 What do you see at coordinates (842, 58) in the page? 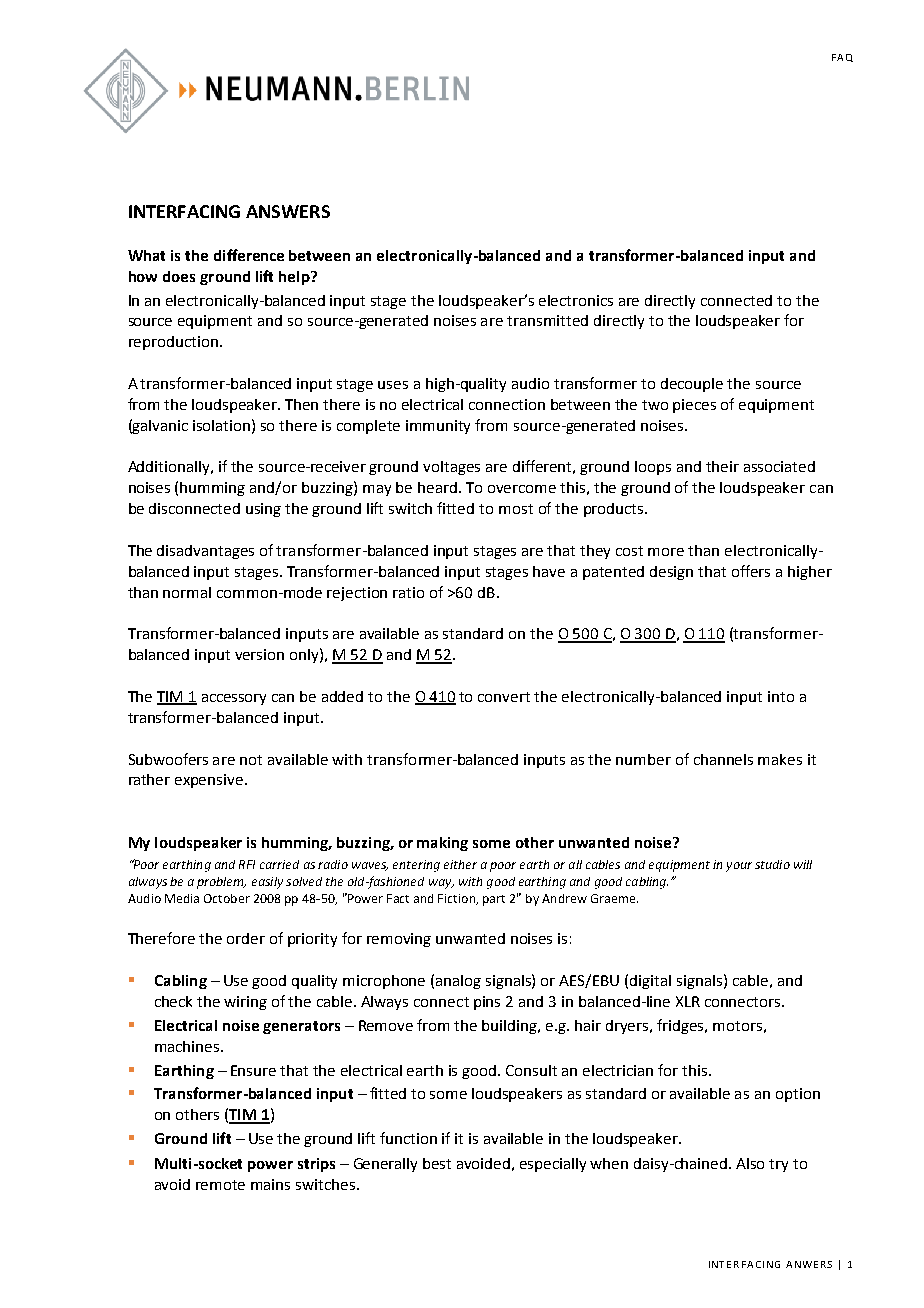
I see `FAQ` at bounding box center [842, 58].
